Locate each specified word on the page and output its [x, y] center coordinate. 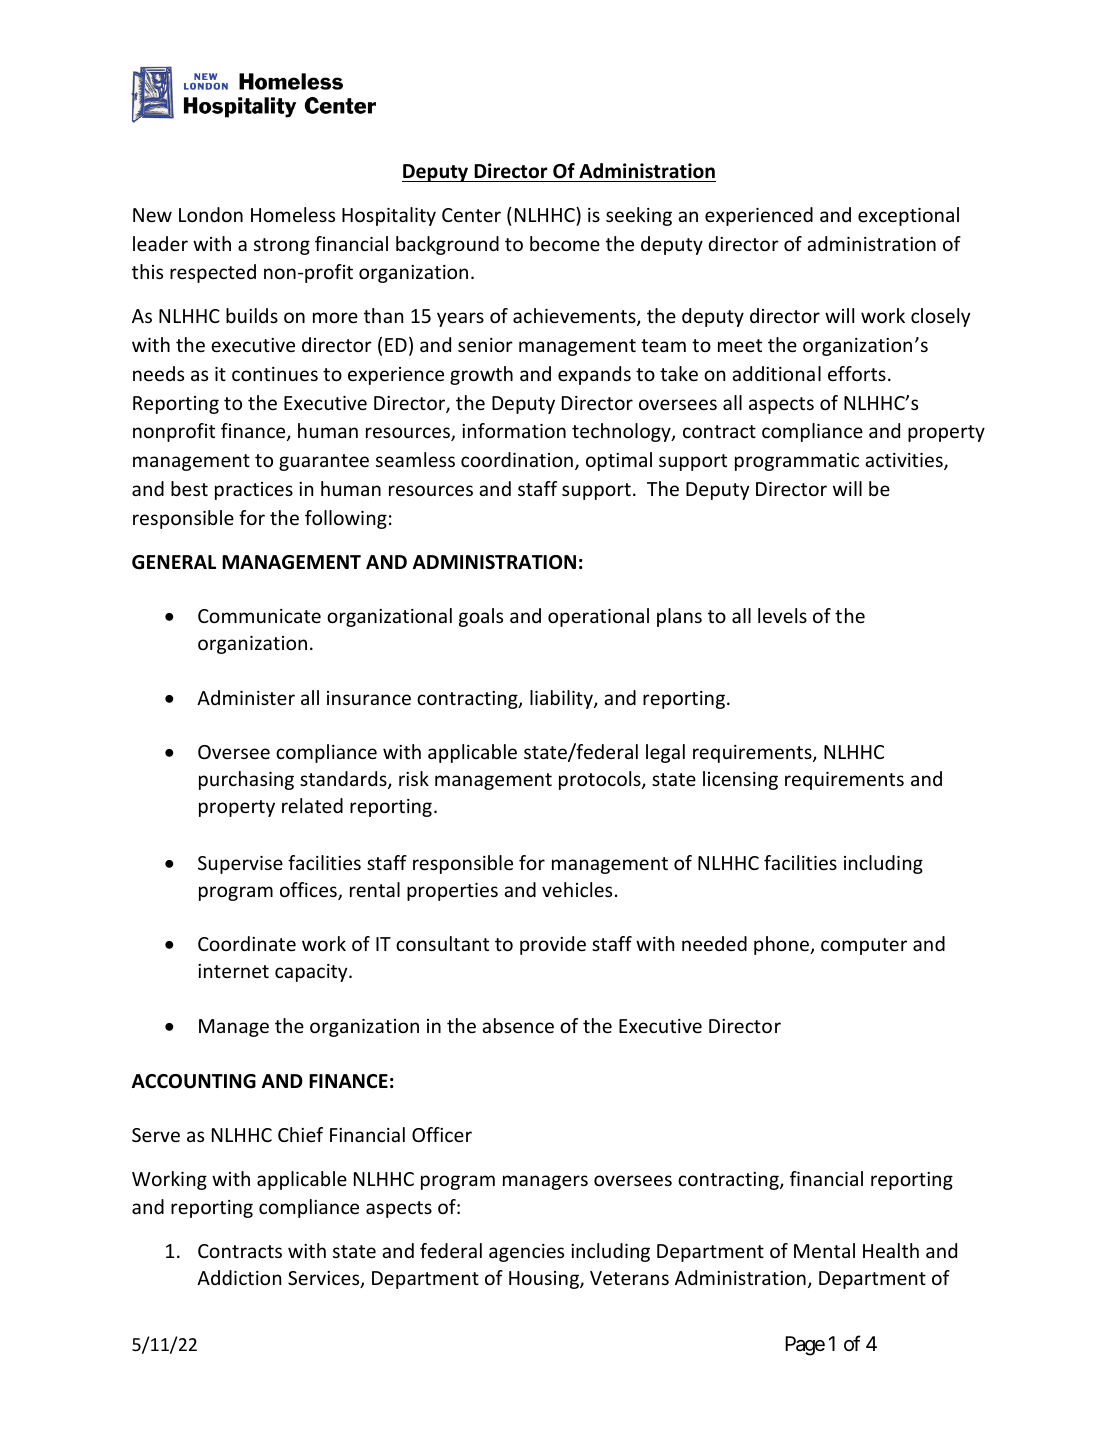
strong [282, 246]
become [565, 243]
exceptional [908, 216]
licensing [740, 780]
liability [562, 699]
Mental [824, 1250]
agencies [526, 1253]
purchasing [246, 780]
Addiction [239, 1277]
